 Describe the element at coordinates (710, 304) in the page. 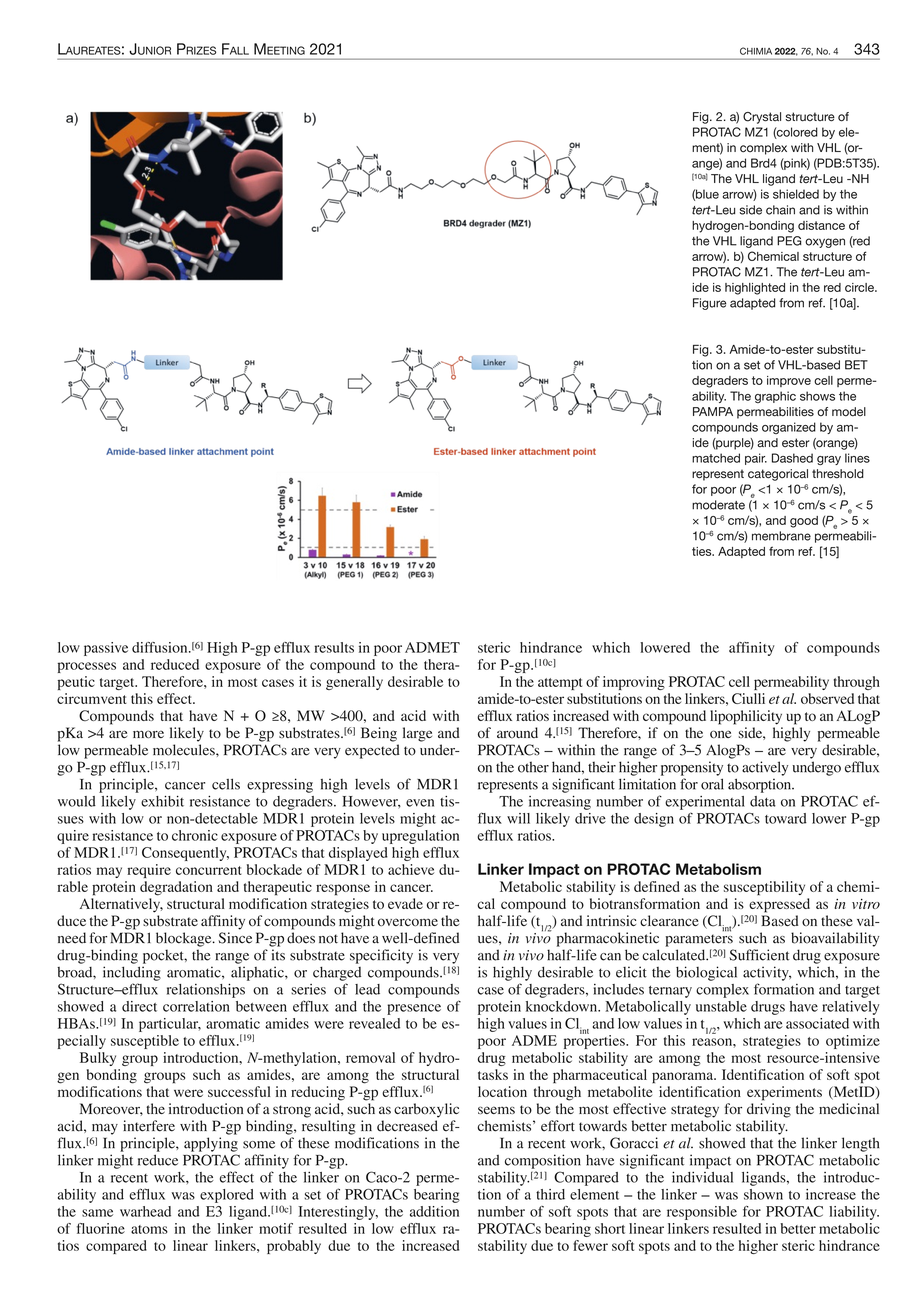

I see `Figure` at that location.
